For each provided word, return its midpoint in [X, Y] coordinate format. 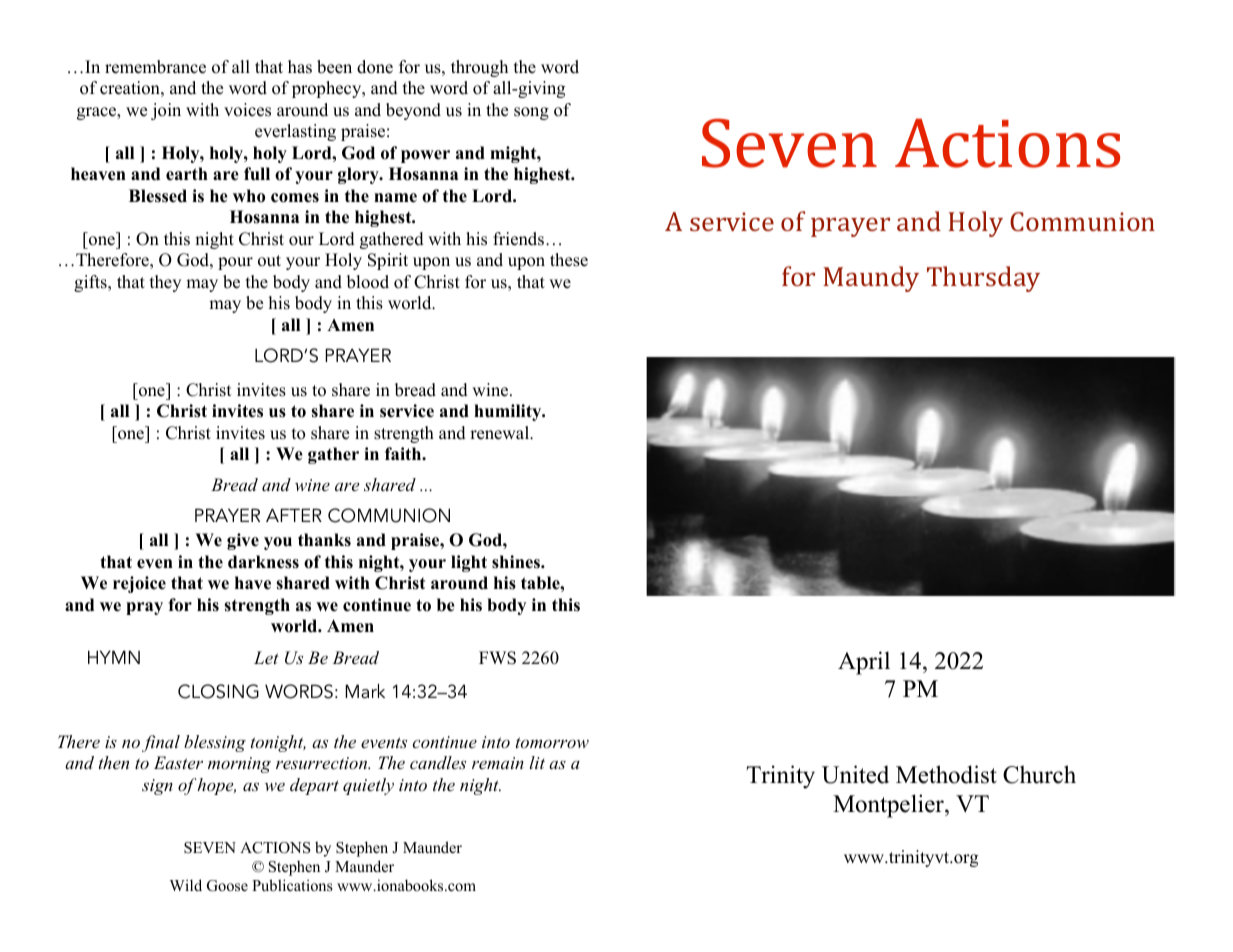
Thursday [983, 279]
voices [247, 110]
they [165, 283]
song [531, 113]
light [469, 563]
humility [509, 412]
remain [498, 763]
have [253, 583]
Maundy [871, 279]
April [864, 663]
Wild [186, 885]
